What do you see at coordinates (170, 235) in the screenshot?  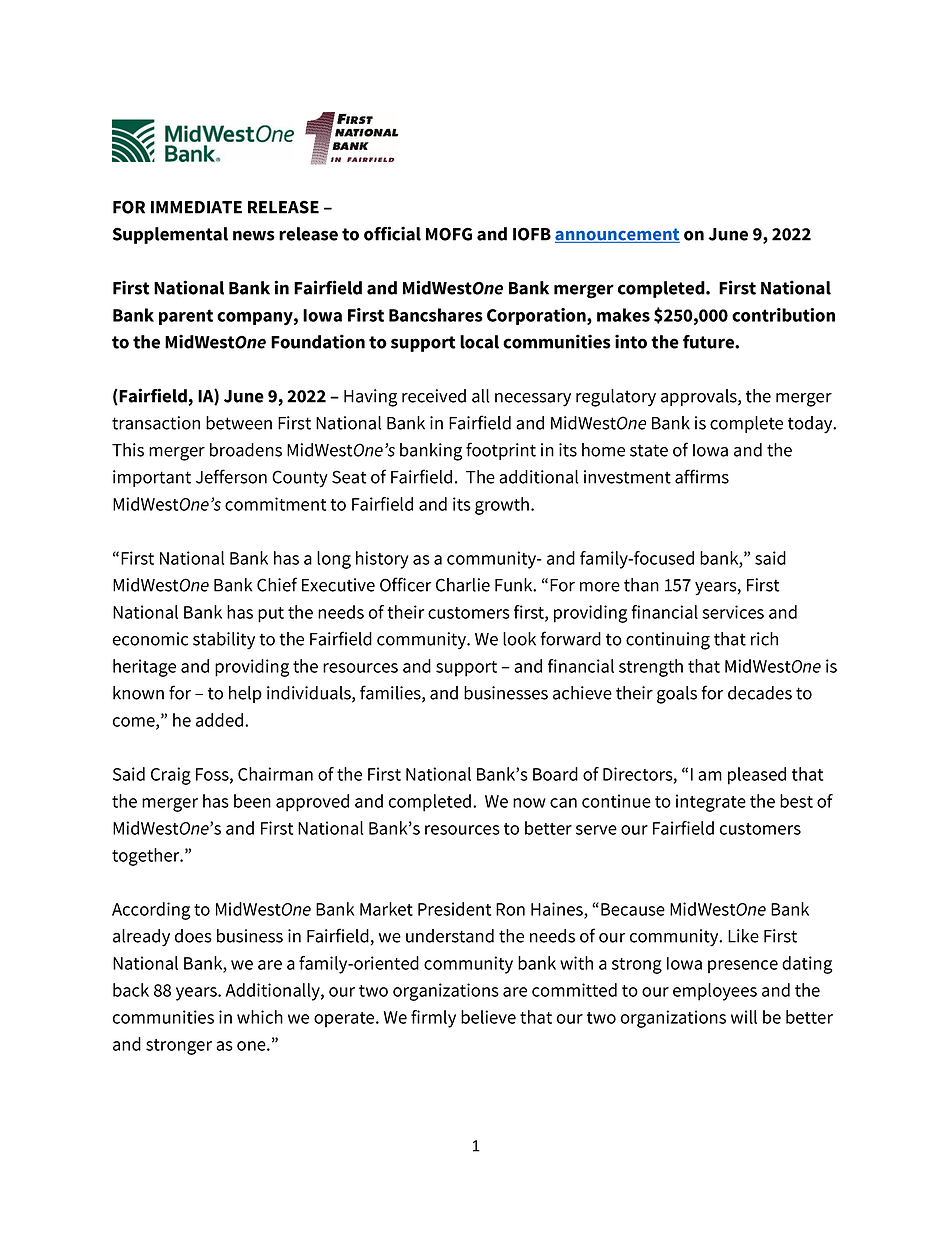 I see `Supplemental` at bounding box center [170, 235].
